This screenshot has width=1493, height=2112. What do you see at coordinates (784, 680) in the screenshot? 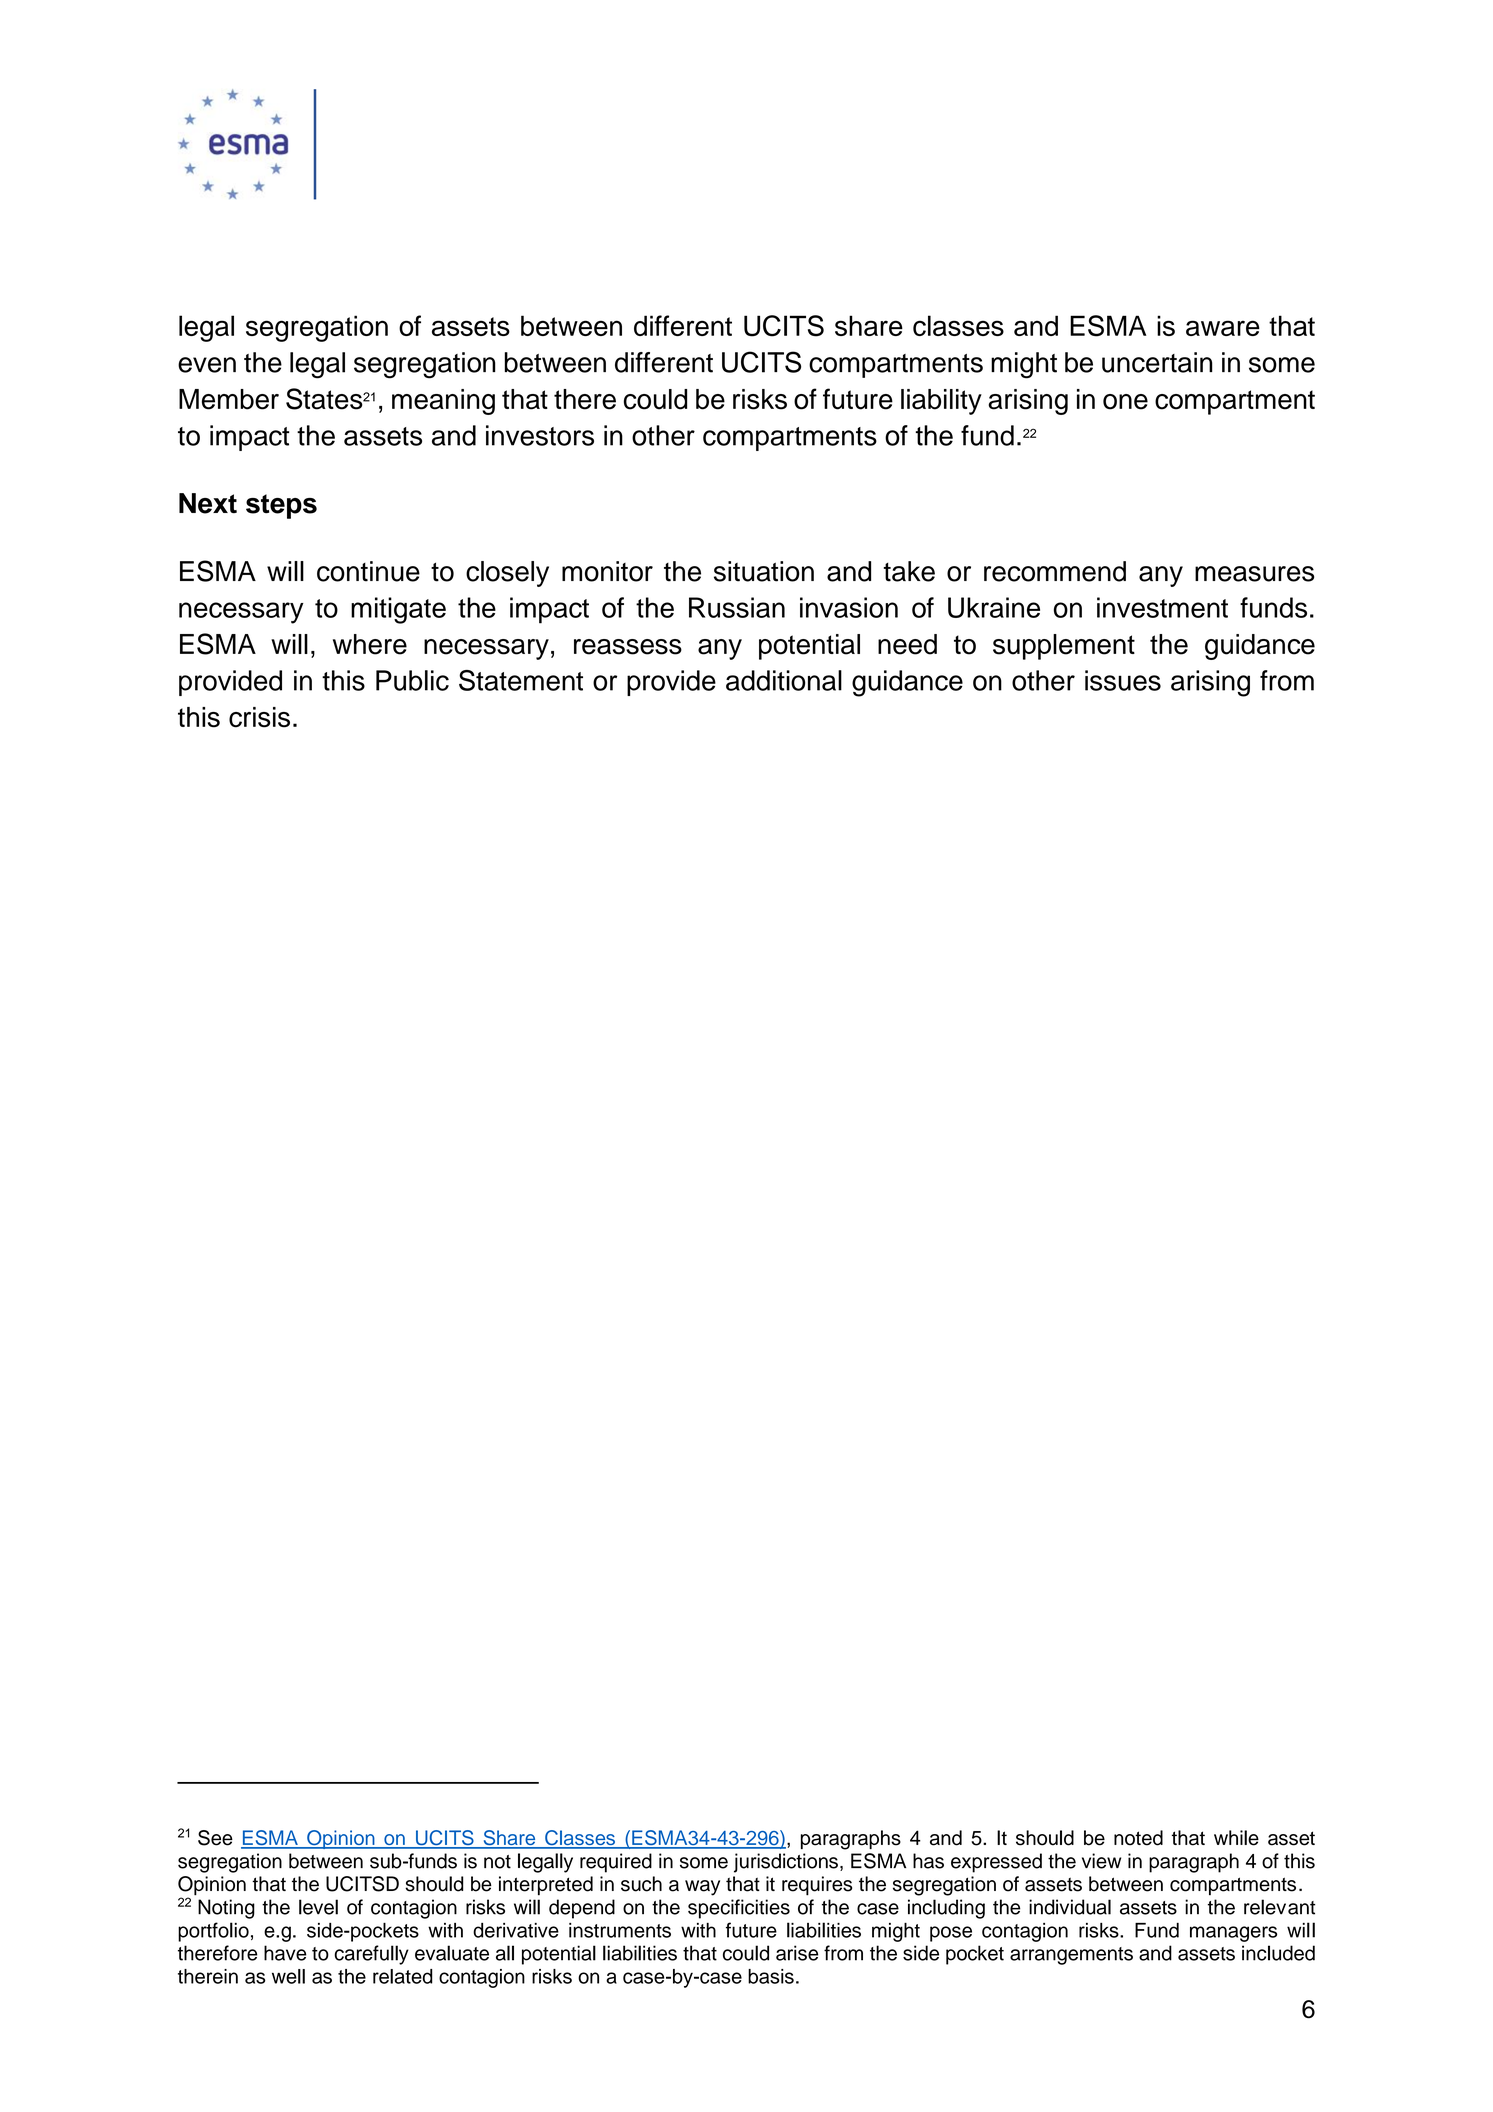
I see `additional` at bounding box center [784, 680].
